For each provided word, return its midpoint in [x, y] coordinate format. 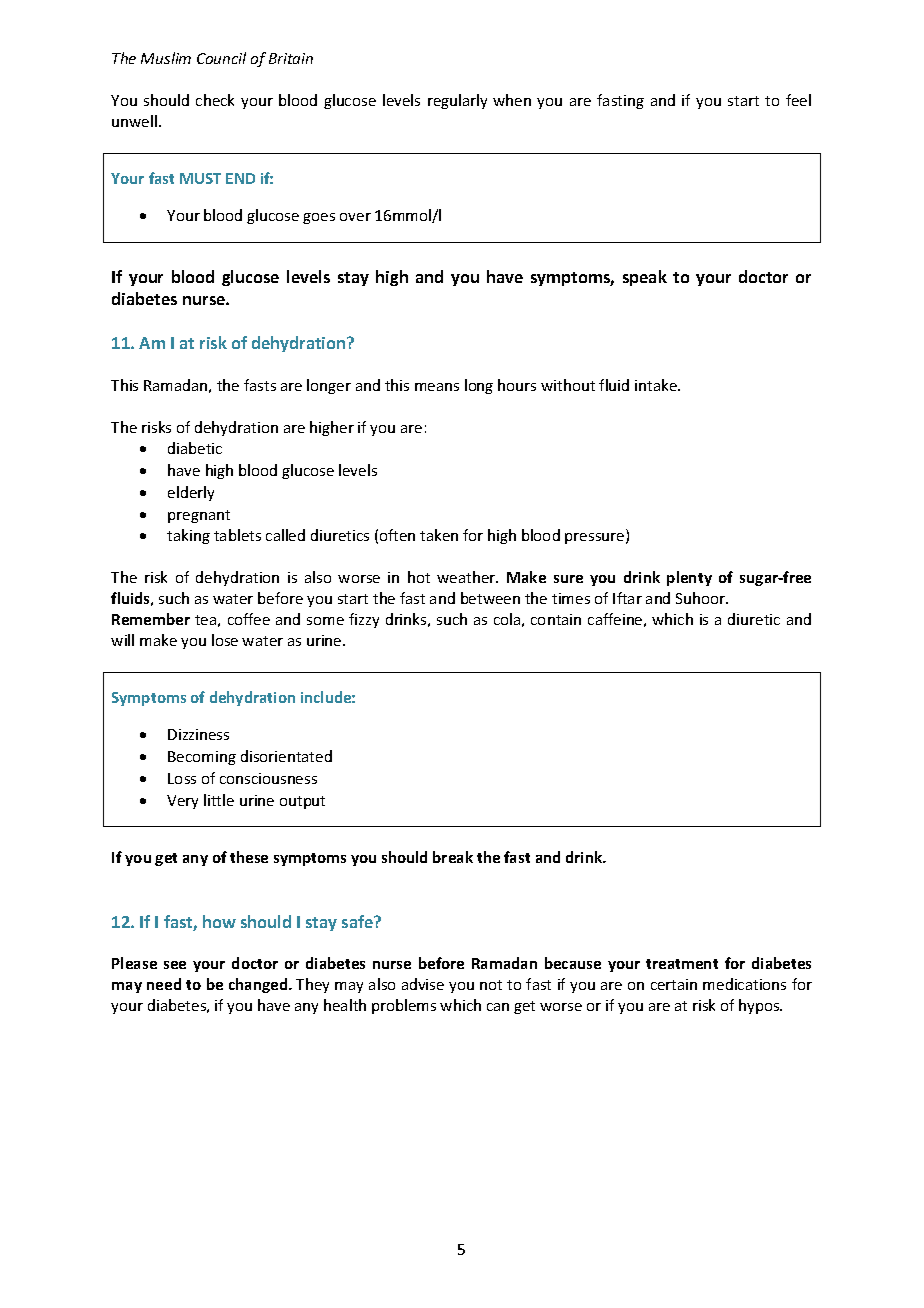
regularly [457, 101]
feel [798, 100]
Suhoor [702, 598]
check [215, 100]
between [490, 598]
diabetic [195, 448]
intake [657, 385]
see [175, 965]
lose [225, 640]
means [437, 387]
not [491, 985]
